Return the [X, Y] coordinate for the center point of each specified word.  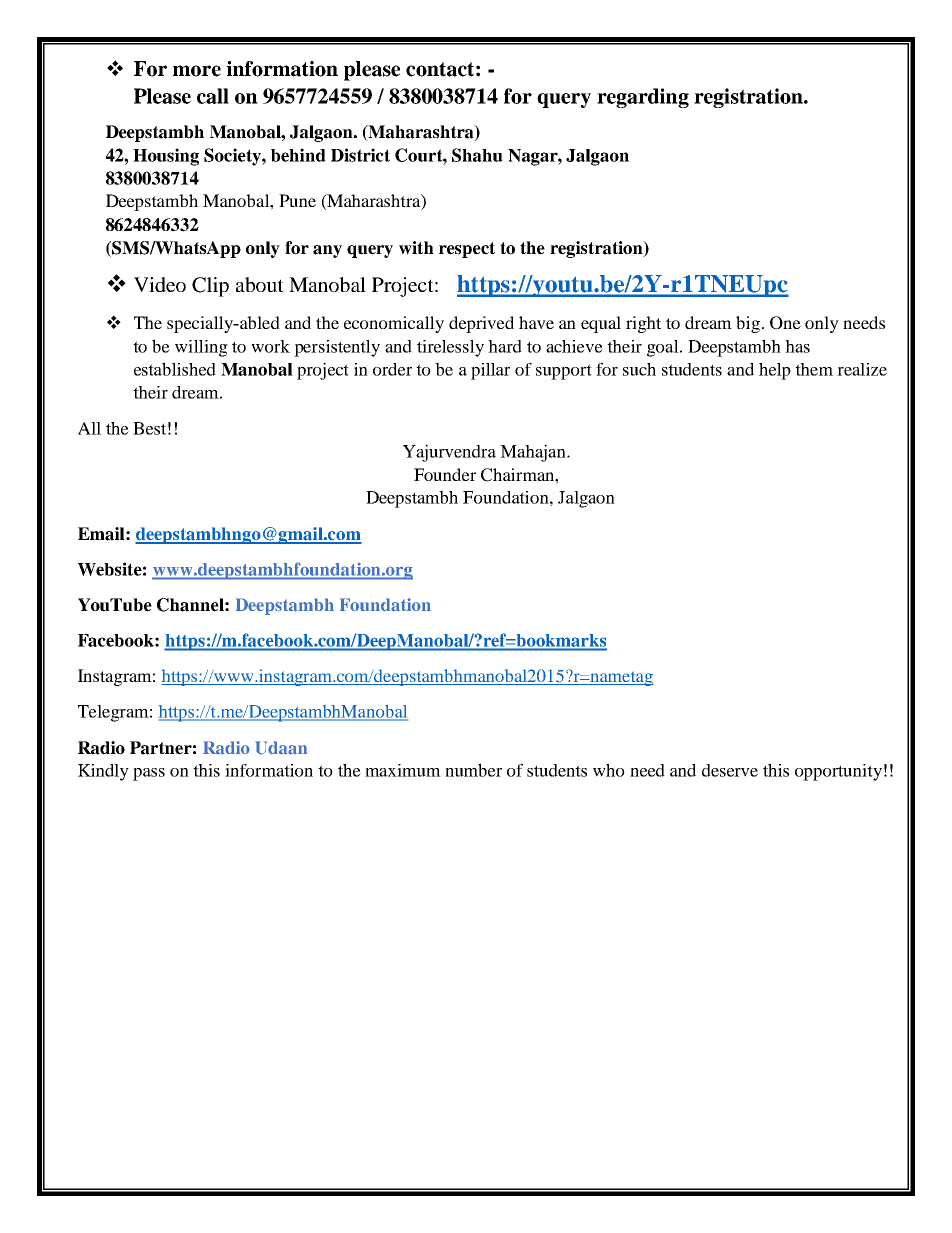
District [360, 155]
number [473, 770]
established [175, 369]
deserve [730, 770]
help [775, 371]
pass [149, 774]
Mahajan [534, 453]
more [197, 71]
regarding [643, 98]
